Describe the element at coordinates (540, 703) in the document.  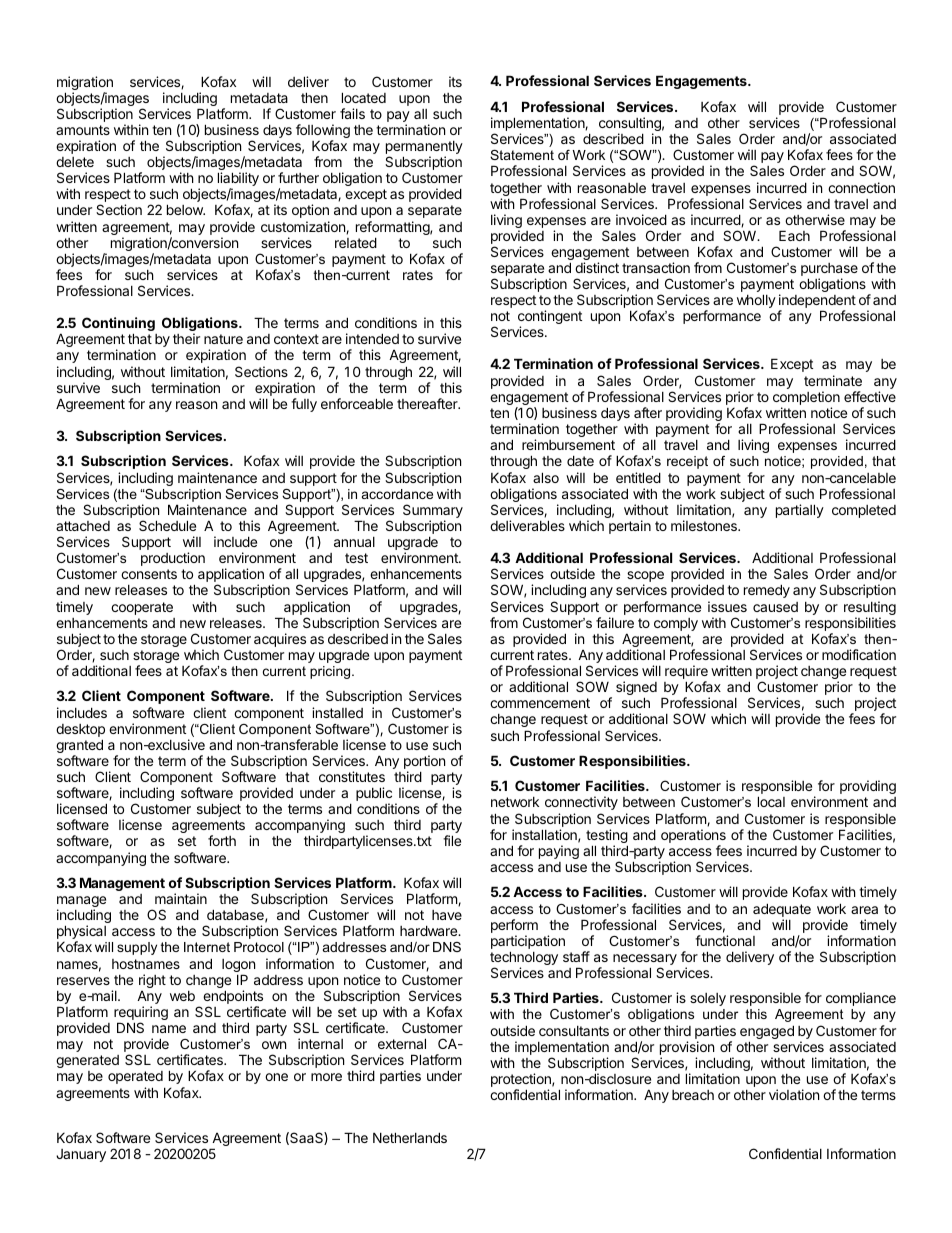
I see `commencement` at that location.
